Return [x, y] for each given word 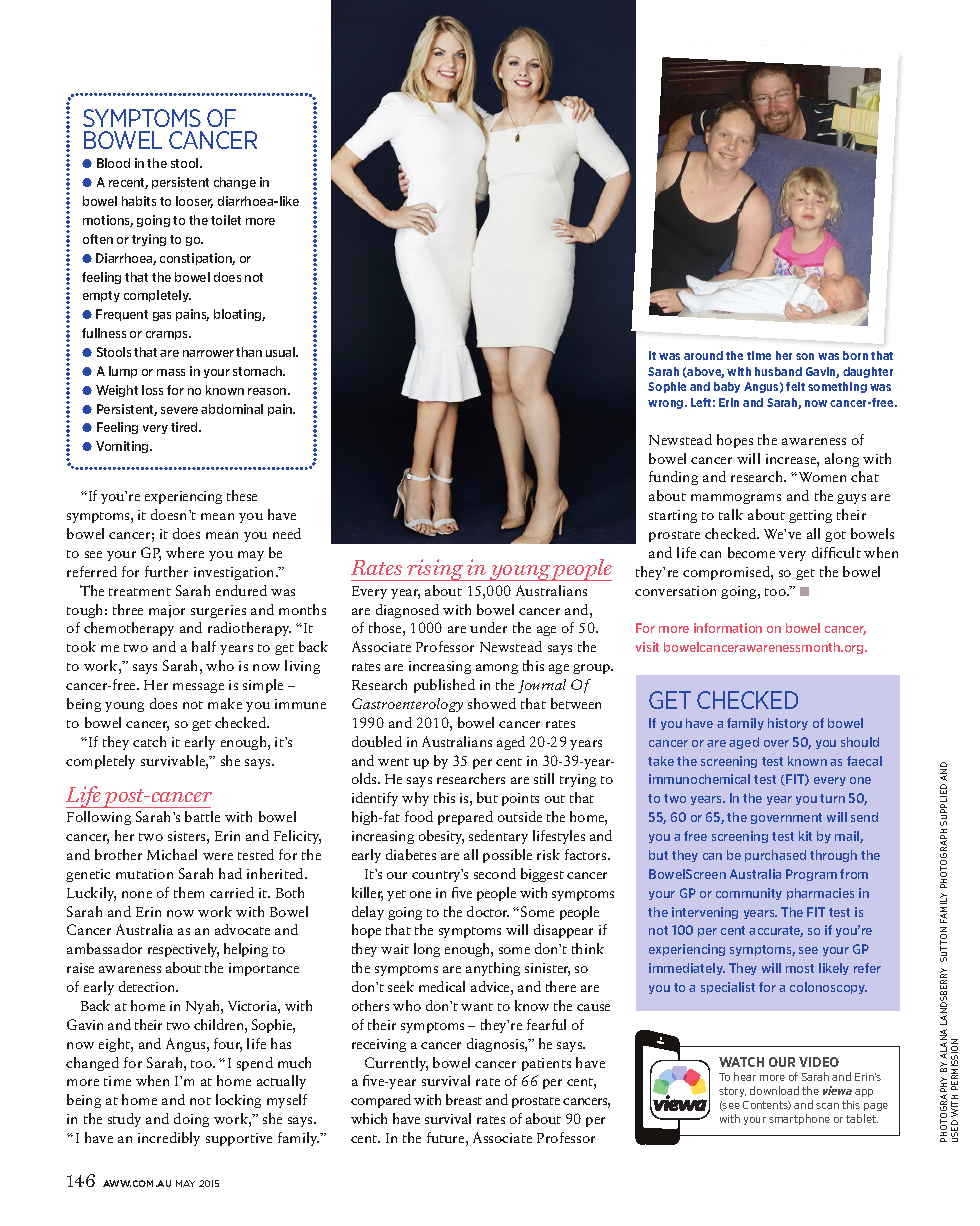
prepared [465, 818]
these [242, 495]
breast [464, 1099]
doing [191, 1120]
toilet [226, 220]
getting [810, 516]
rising [435, 570]
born [855, 355]
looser [194, 202]
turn [832, 798]
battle [202, 816]
